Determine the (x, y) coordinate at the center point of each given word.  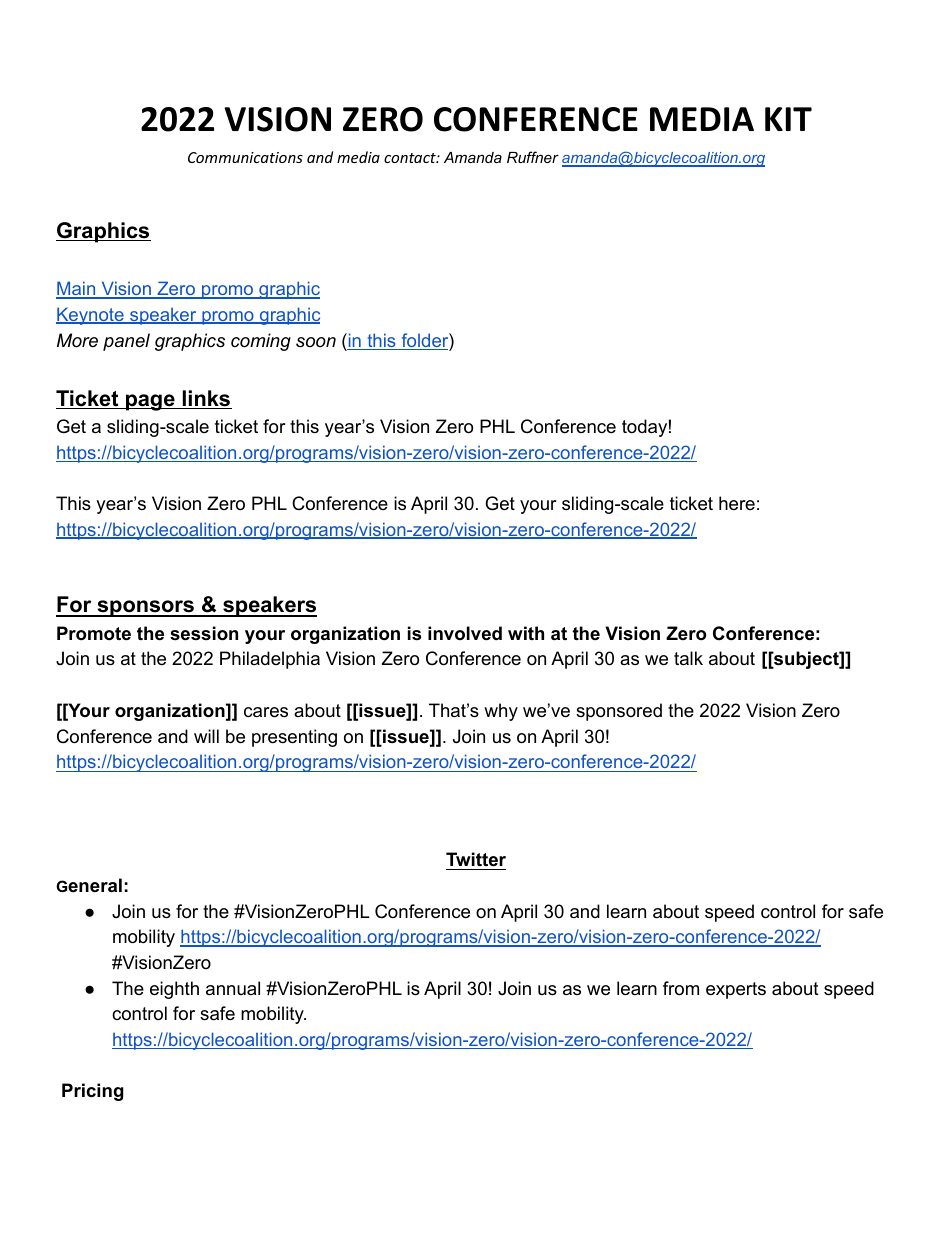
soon (316, 342)
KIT (788, 119)
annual (233, 988)
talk (688, 658)
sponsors (146, 608)
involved (465, 633)
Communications (245, 157)
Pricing (93, 1092)
